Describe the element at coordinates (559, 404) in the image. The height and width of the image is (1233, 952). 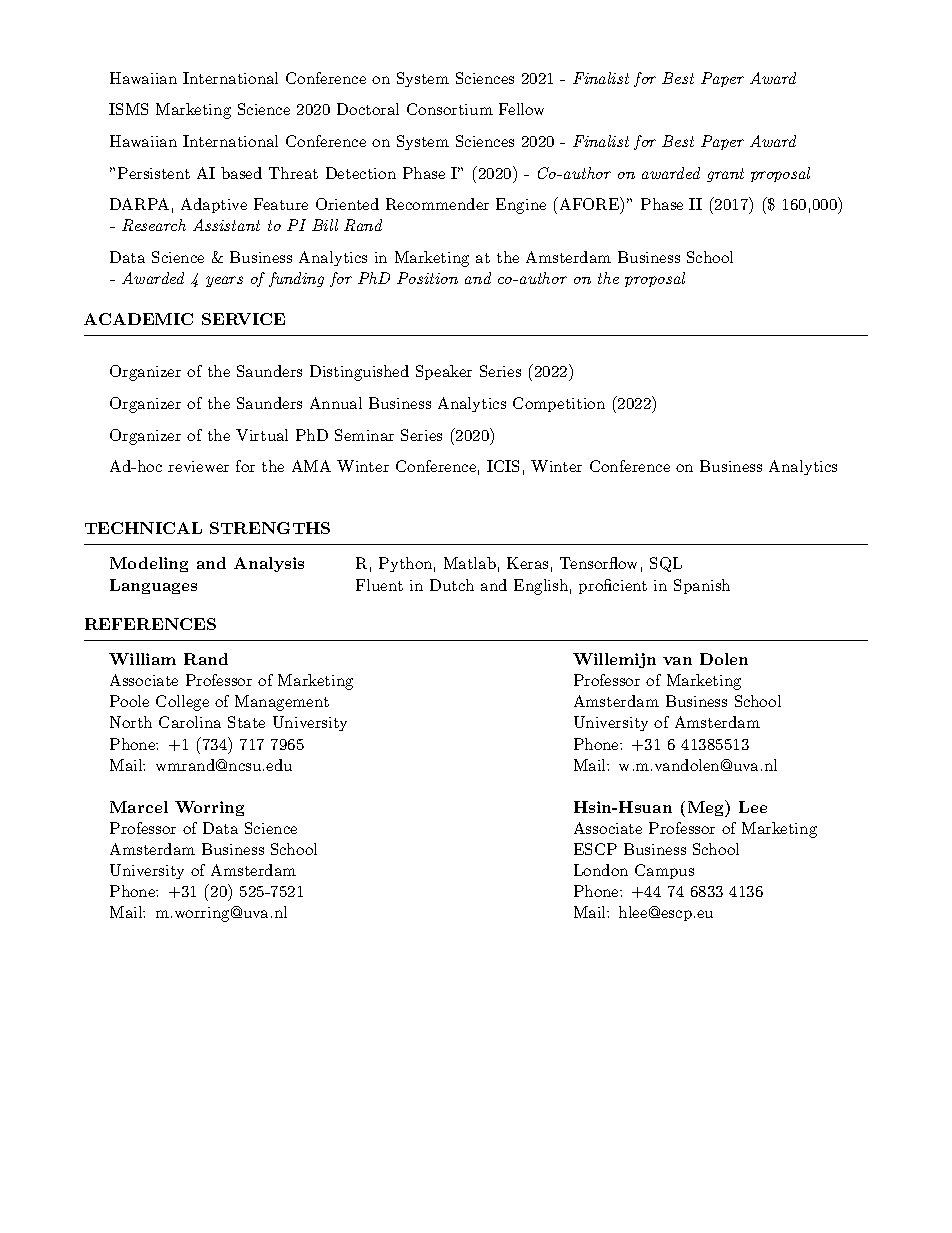
I see `Competition` at that location.
